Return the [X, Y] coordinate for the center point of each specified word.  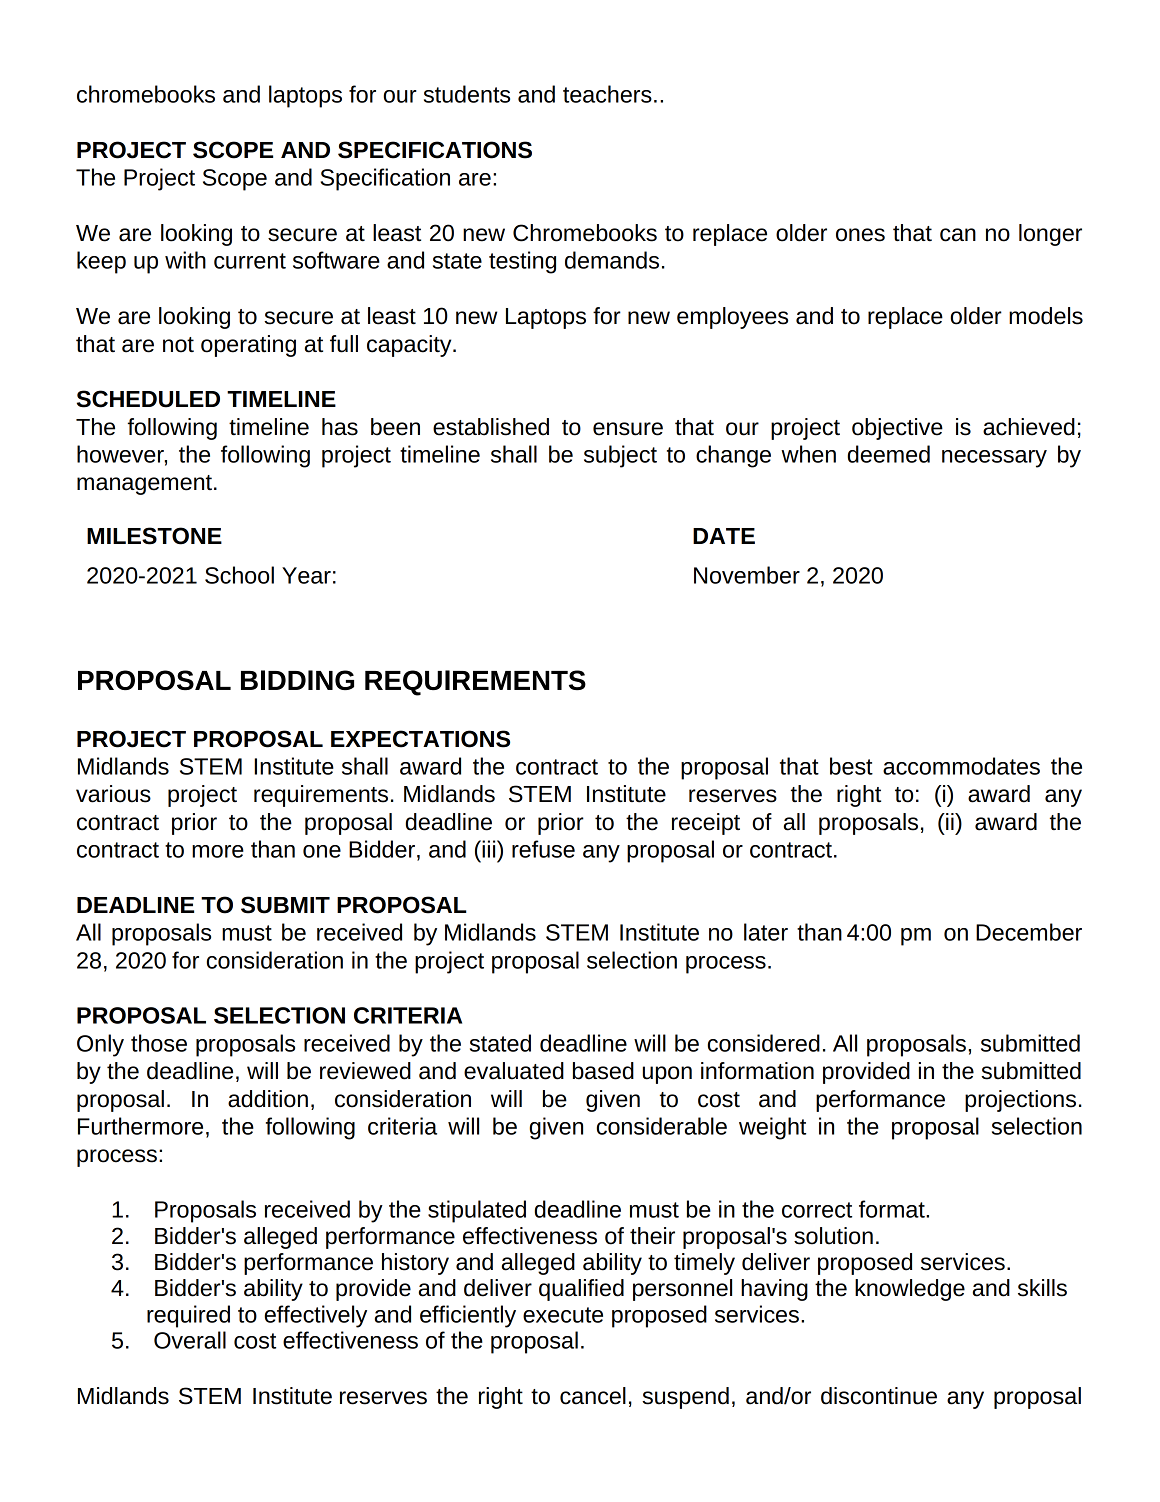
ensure [628, 429]
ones [860, 235]
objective [897, 429]
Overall [190, 1340]
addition [268, 1099]
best [851, 766]
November [747, 575]
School [239, 575]
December [1029, 932]
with [185, 260]
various [113, 794]
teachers [607, 94]
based [603, 1071]
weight [772, 1128]
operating [248, 346]
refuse [543, 849]
